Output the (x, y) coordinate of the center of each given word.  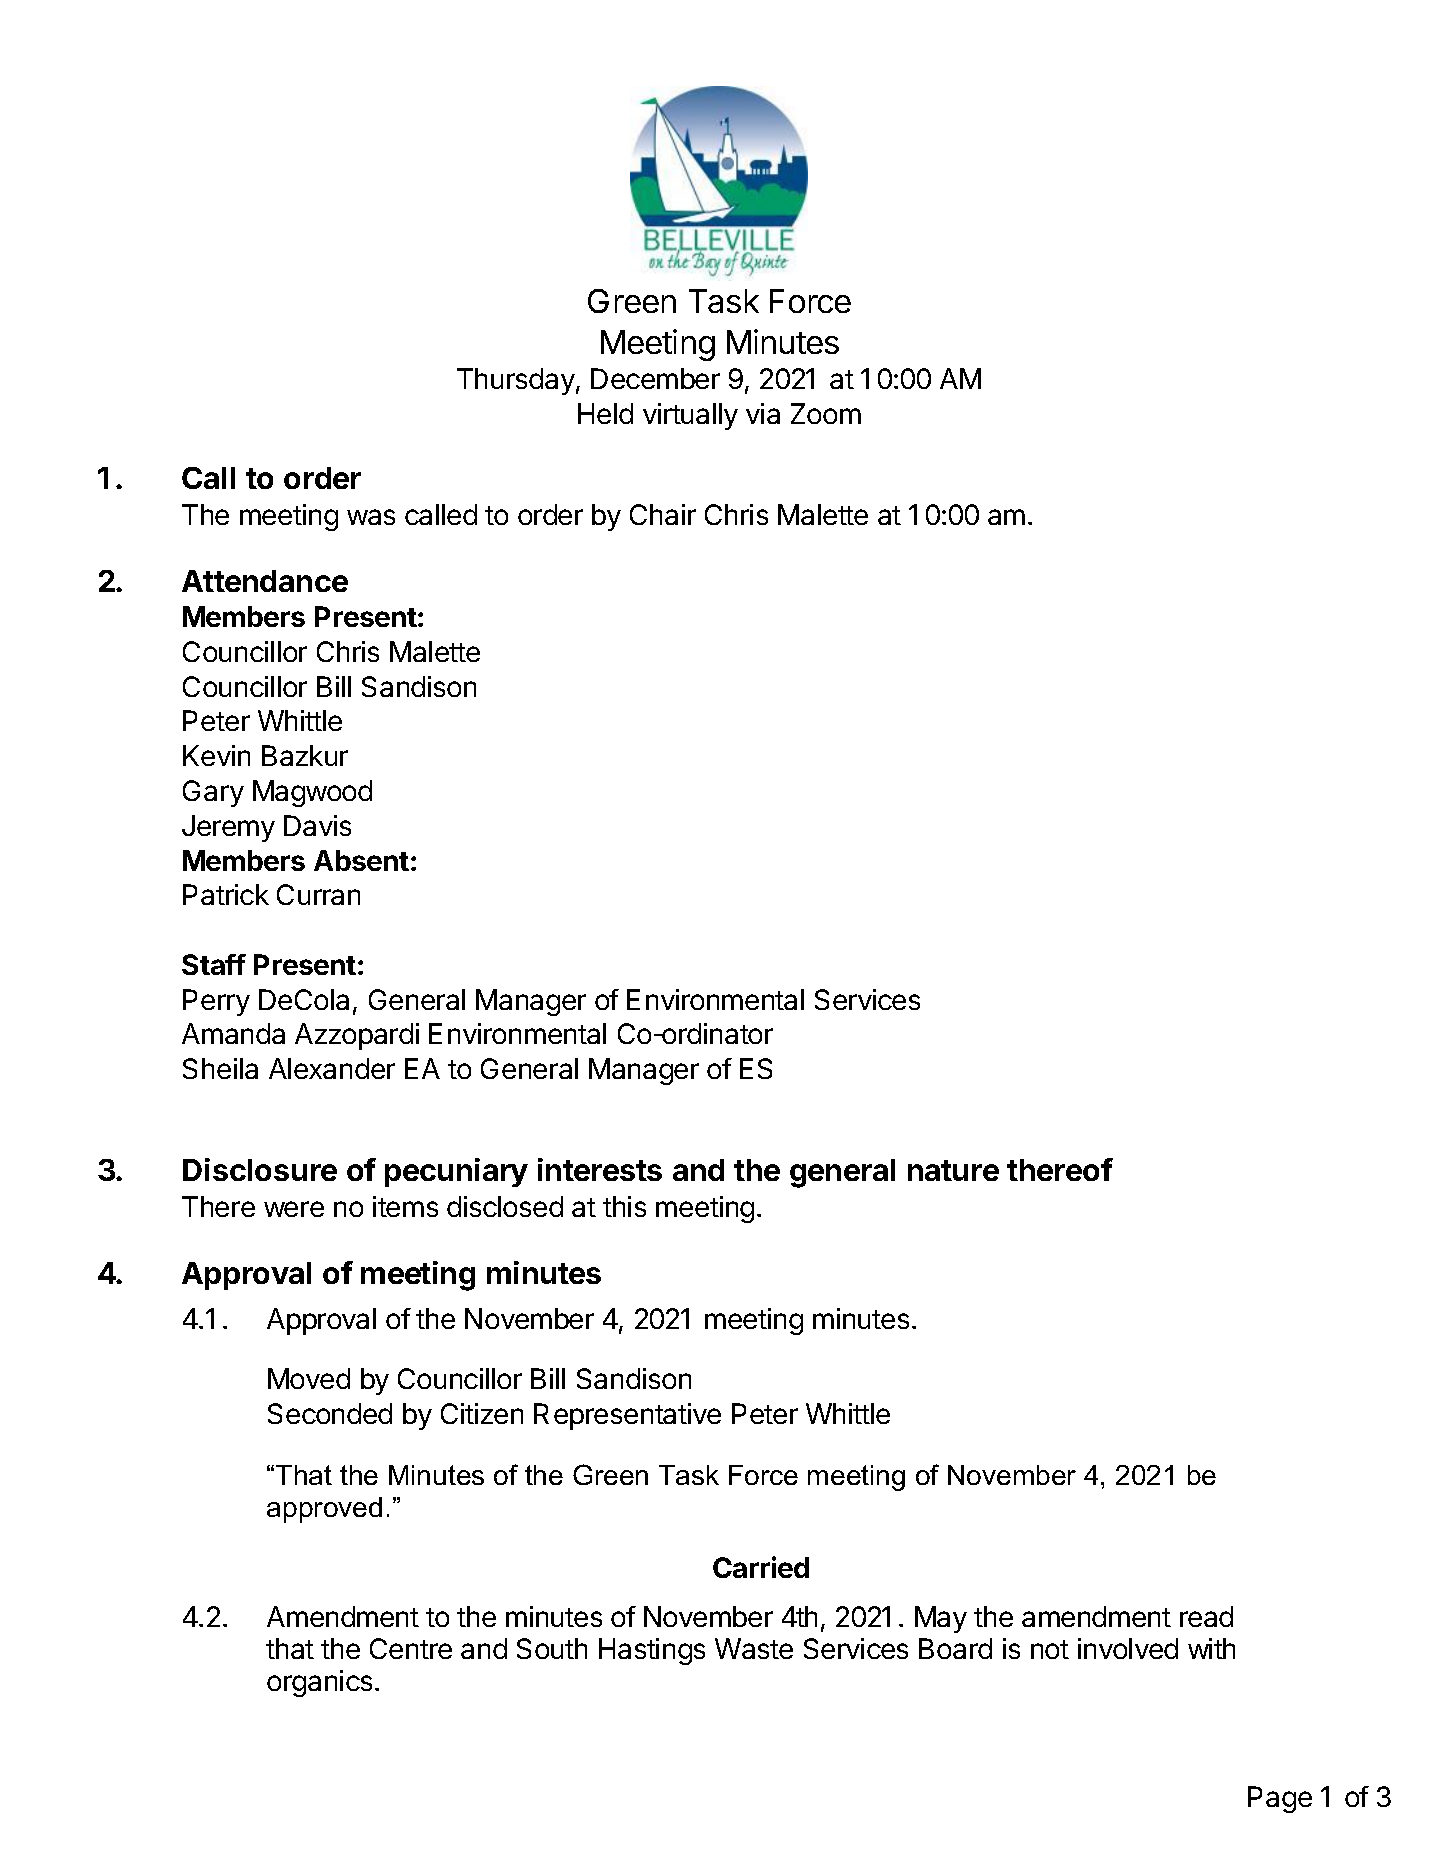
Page (1280, 1799)
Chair (663, 514)
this (624, 1206)
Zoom (826, 413)
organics (319, 1683)
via (763, 413)
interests (600, 1169)
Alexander (332, 1068)
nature (953, 1170)
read (1206, 1616)
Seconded (330, 1413)
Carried (761, 1567)
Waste (754, 1648)
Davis (317, 825)
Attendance (265, 581)
